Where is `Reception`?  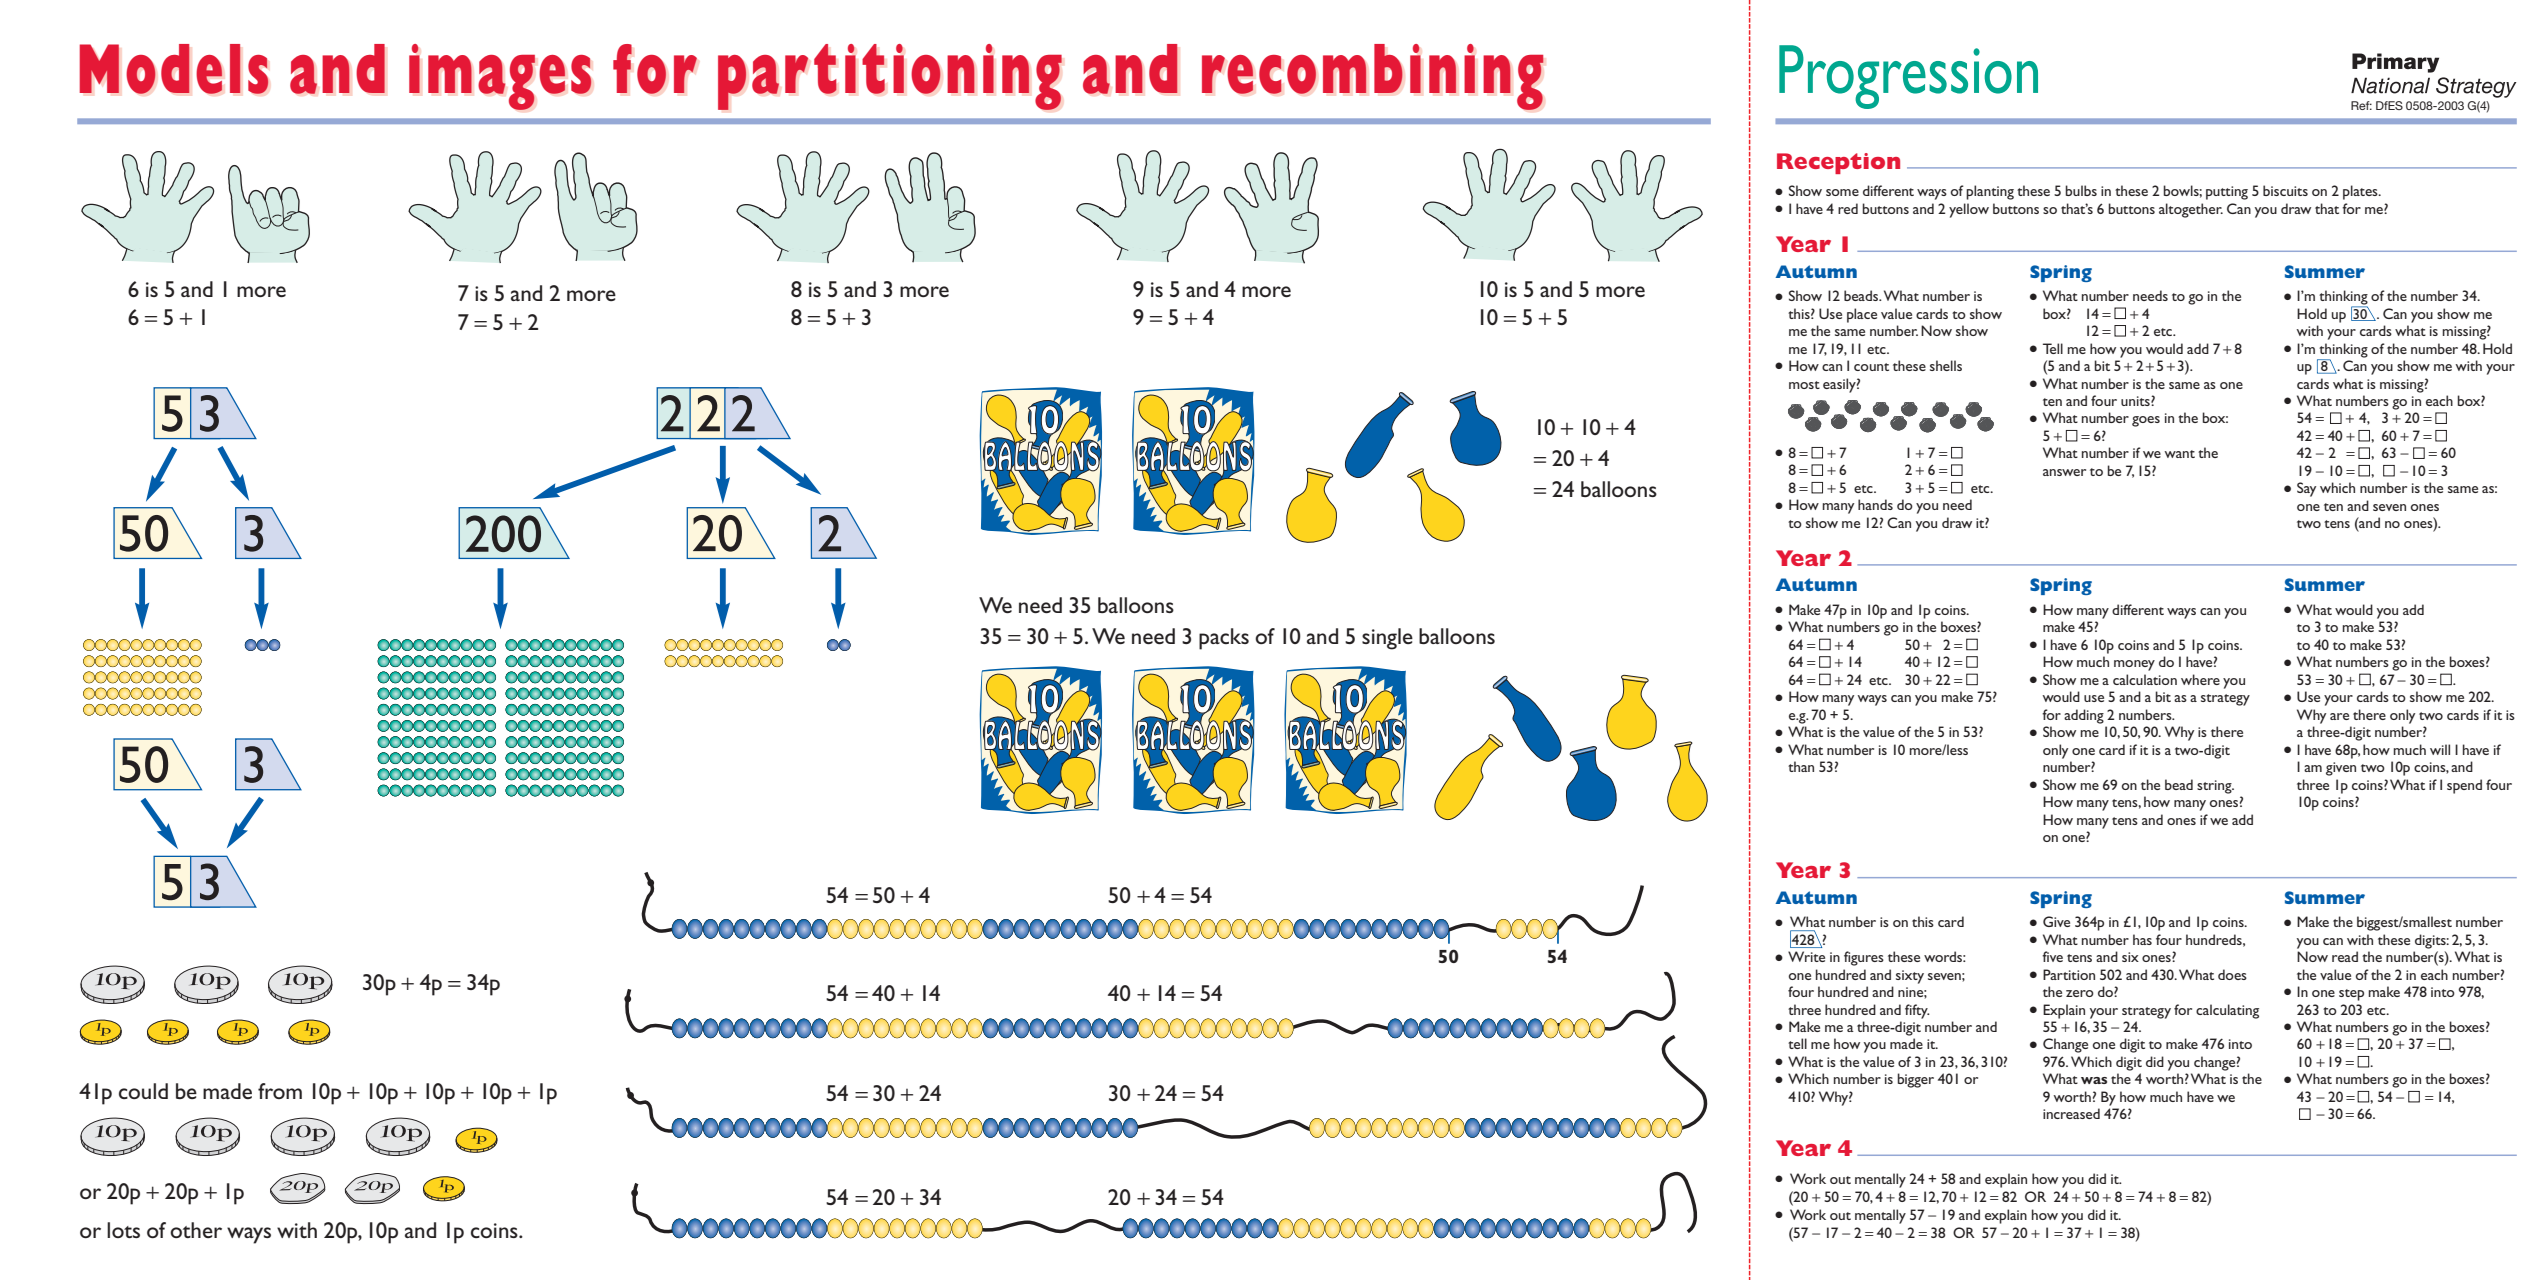 Reception is located at coordinates (1838, 163).
